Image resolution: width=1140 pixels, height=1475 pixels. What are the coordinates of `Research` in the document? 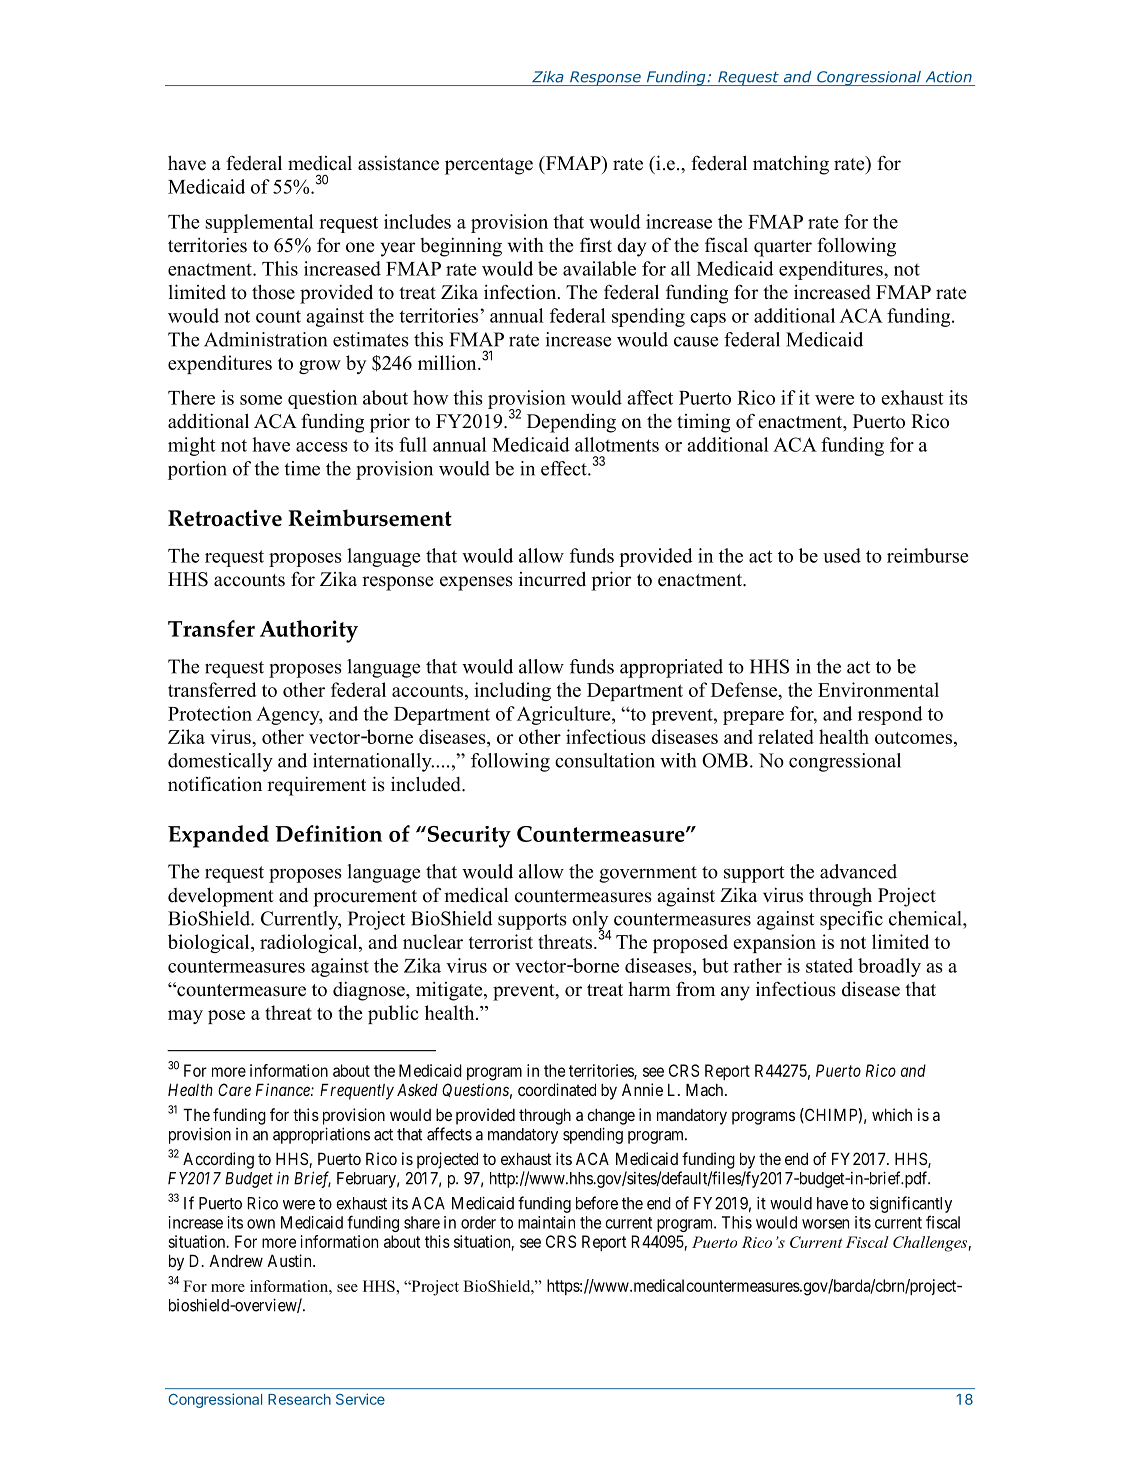 It's located at (299, 1399).
